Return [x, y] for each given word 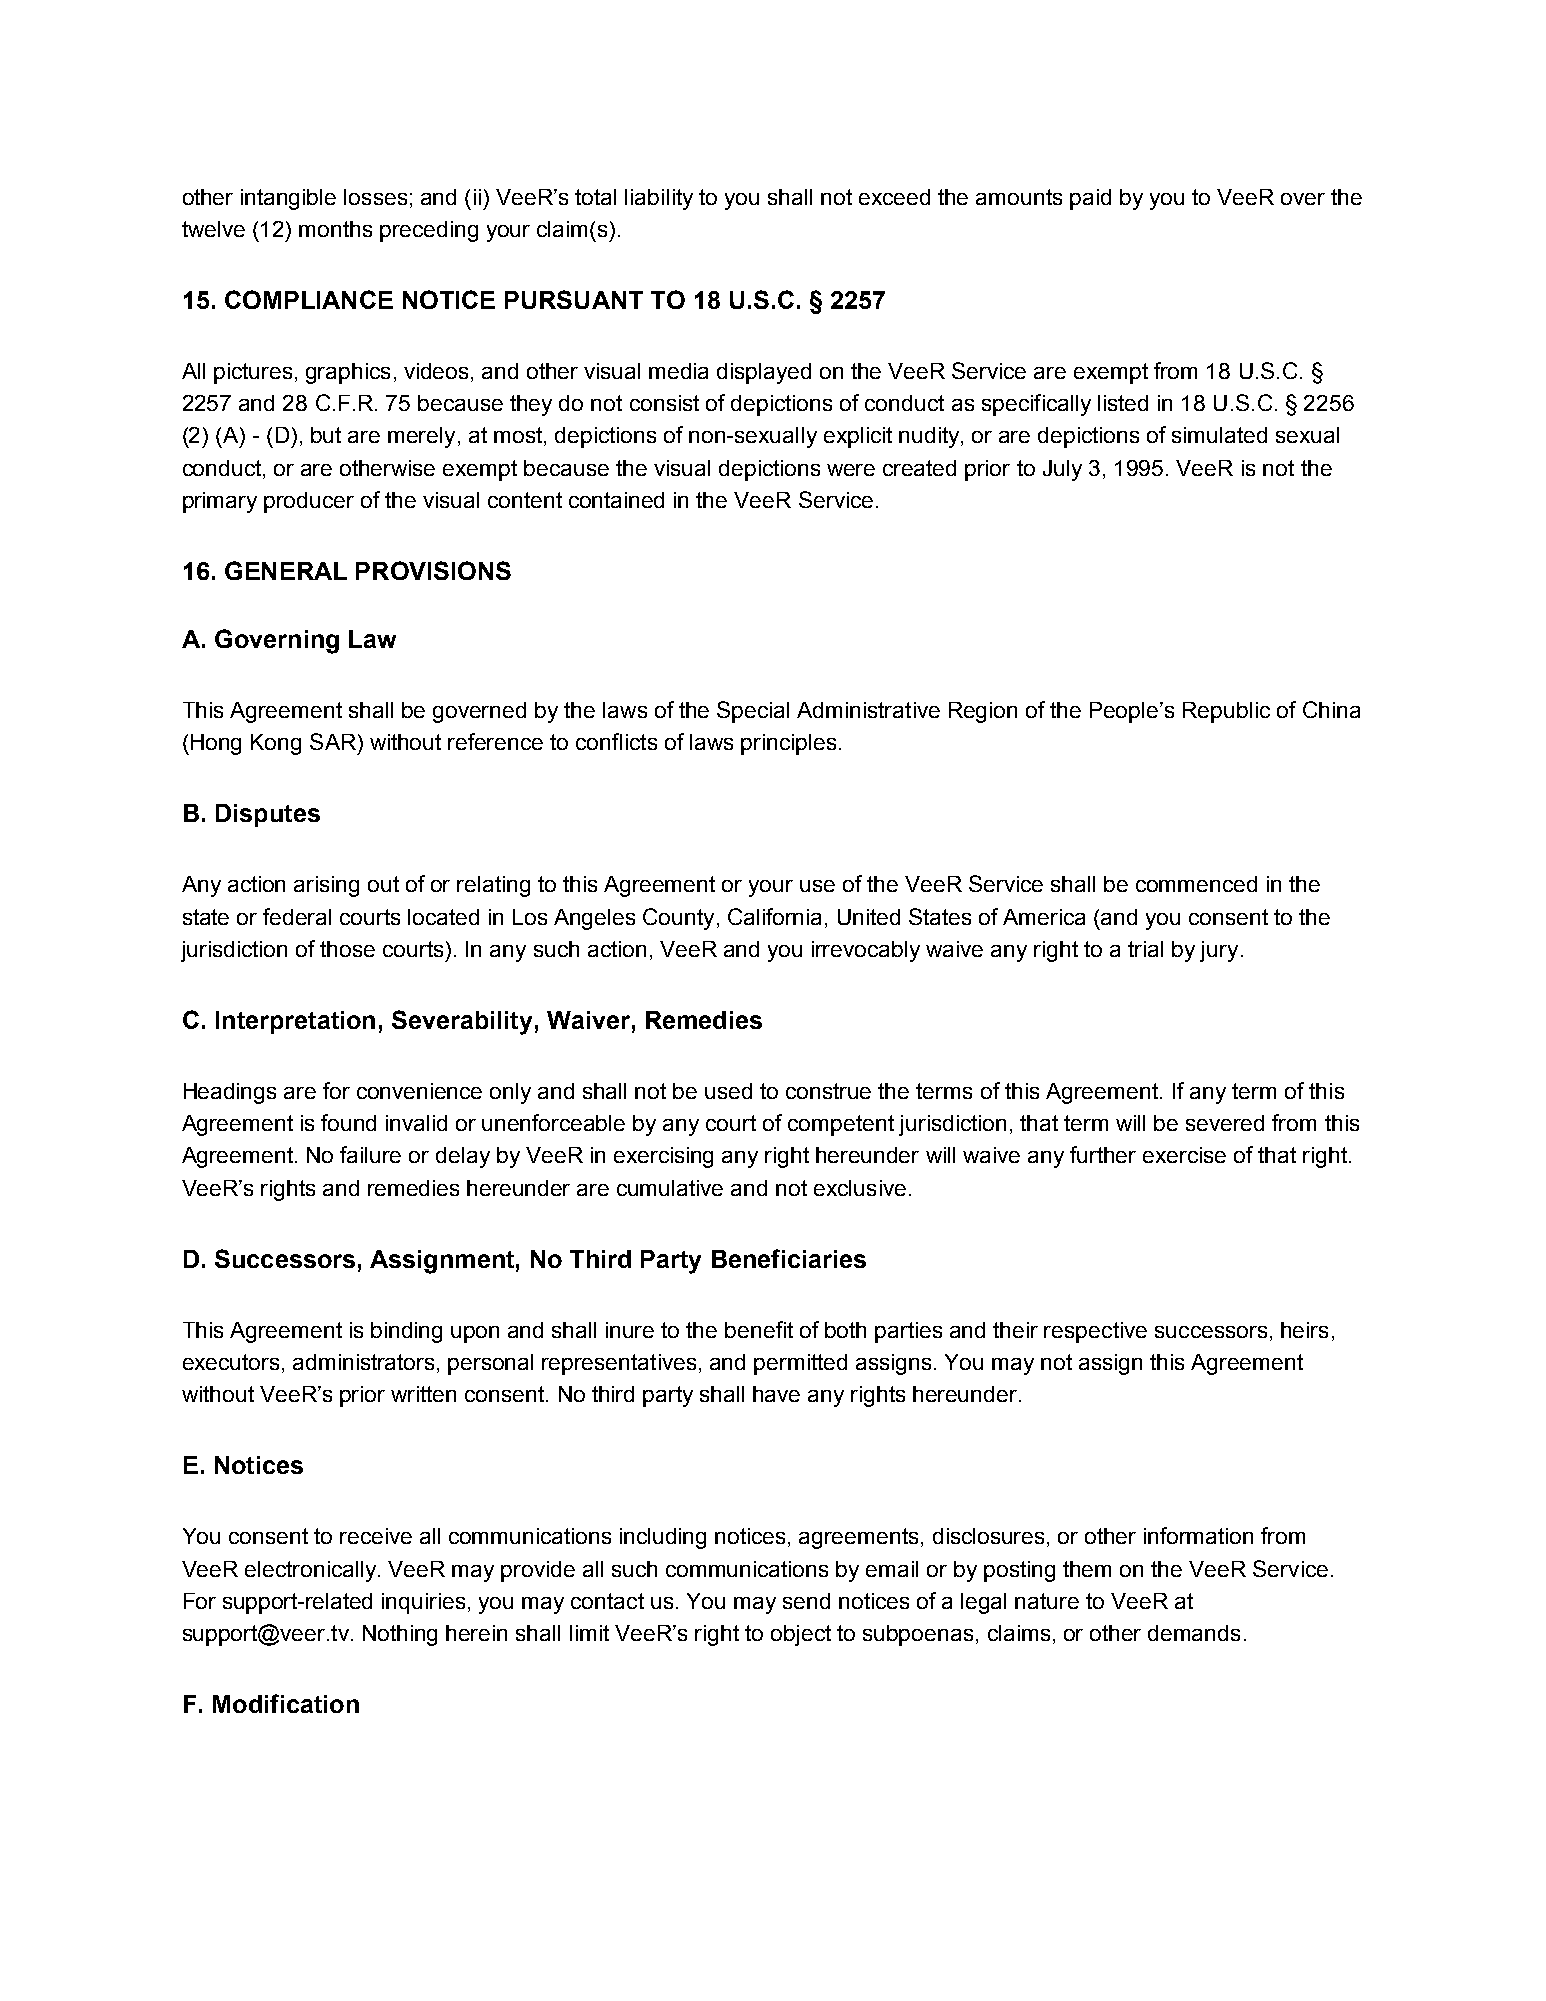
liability [659, 199]
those [347, 949]
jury [1219, 951]
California [774, 916]
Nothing [400, 1635]
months [335, 229]
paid [1090, 199]
